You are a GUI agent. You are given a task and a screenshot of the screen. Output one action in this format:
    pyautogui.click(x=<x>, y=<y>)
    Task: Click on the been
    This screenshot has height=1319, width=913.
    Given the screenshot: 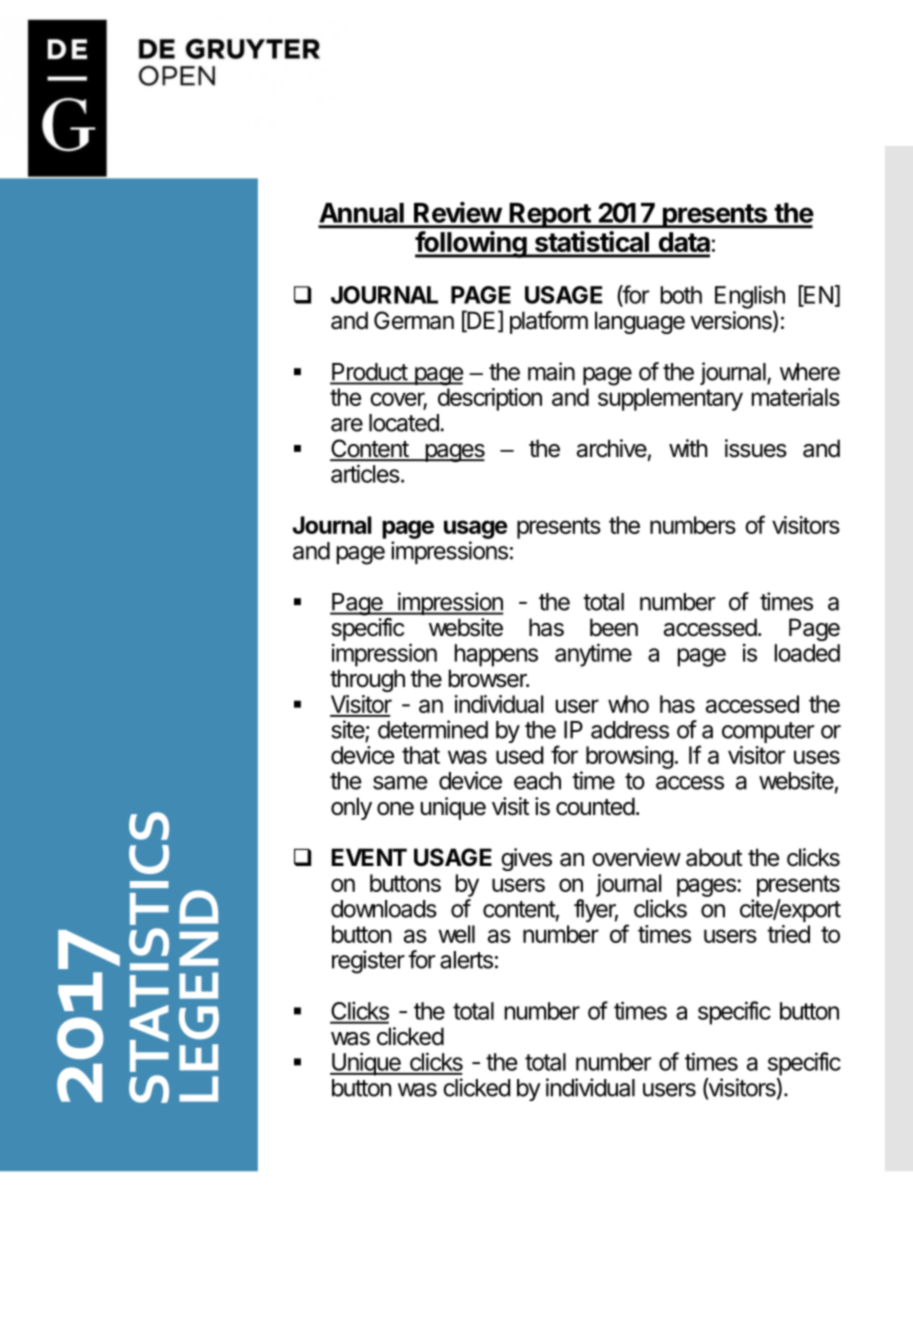 What is the action you would take?
    pyautogui.click(x=614, y=627)
